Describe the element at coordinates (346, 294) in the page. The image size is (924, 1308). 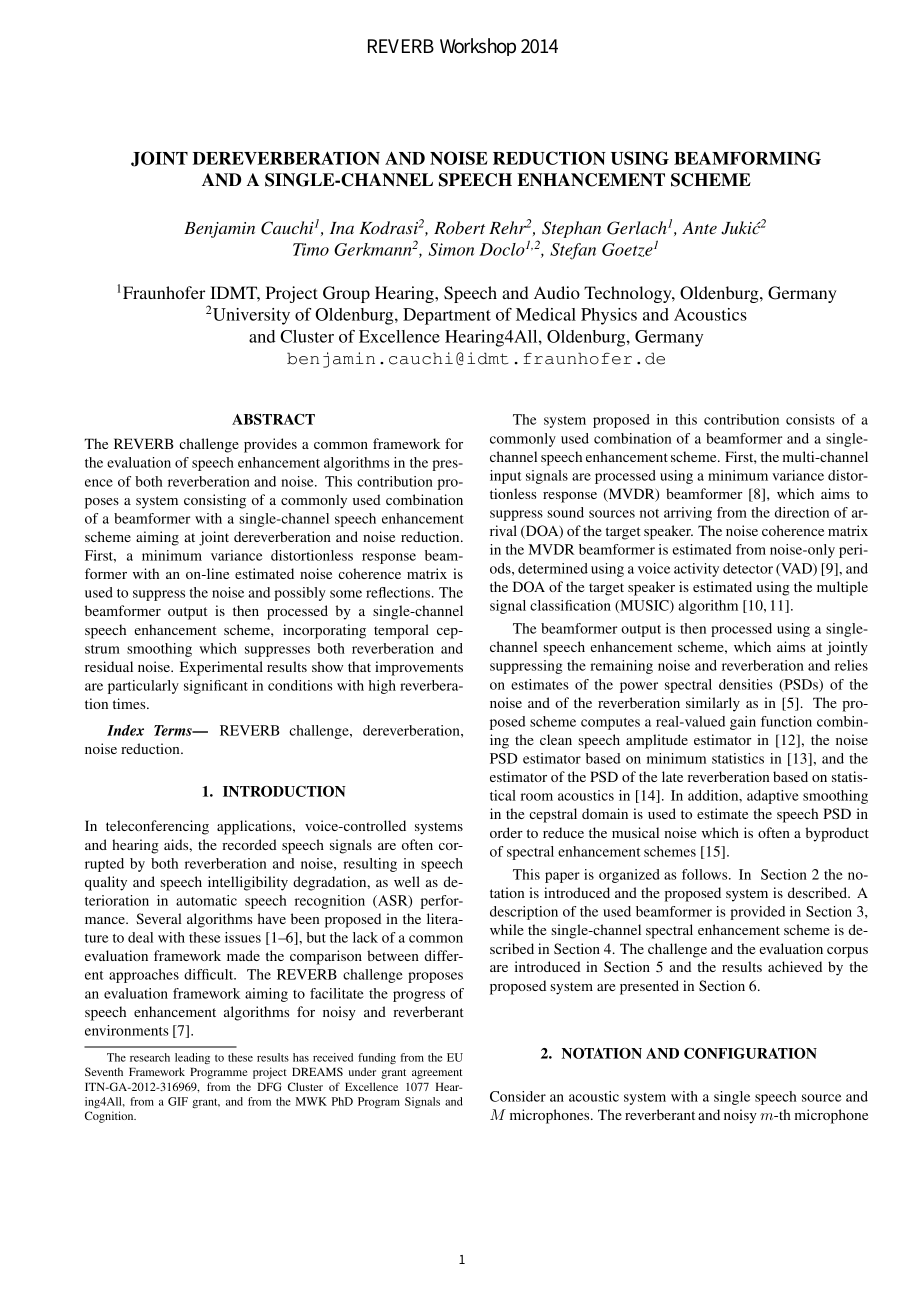
I see `Group` at that location.
